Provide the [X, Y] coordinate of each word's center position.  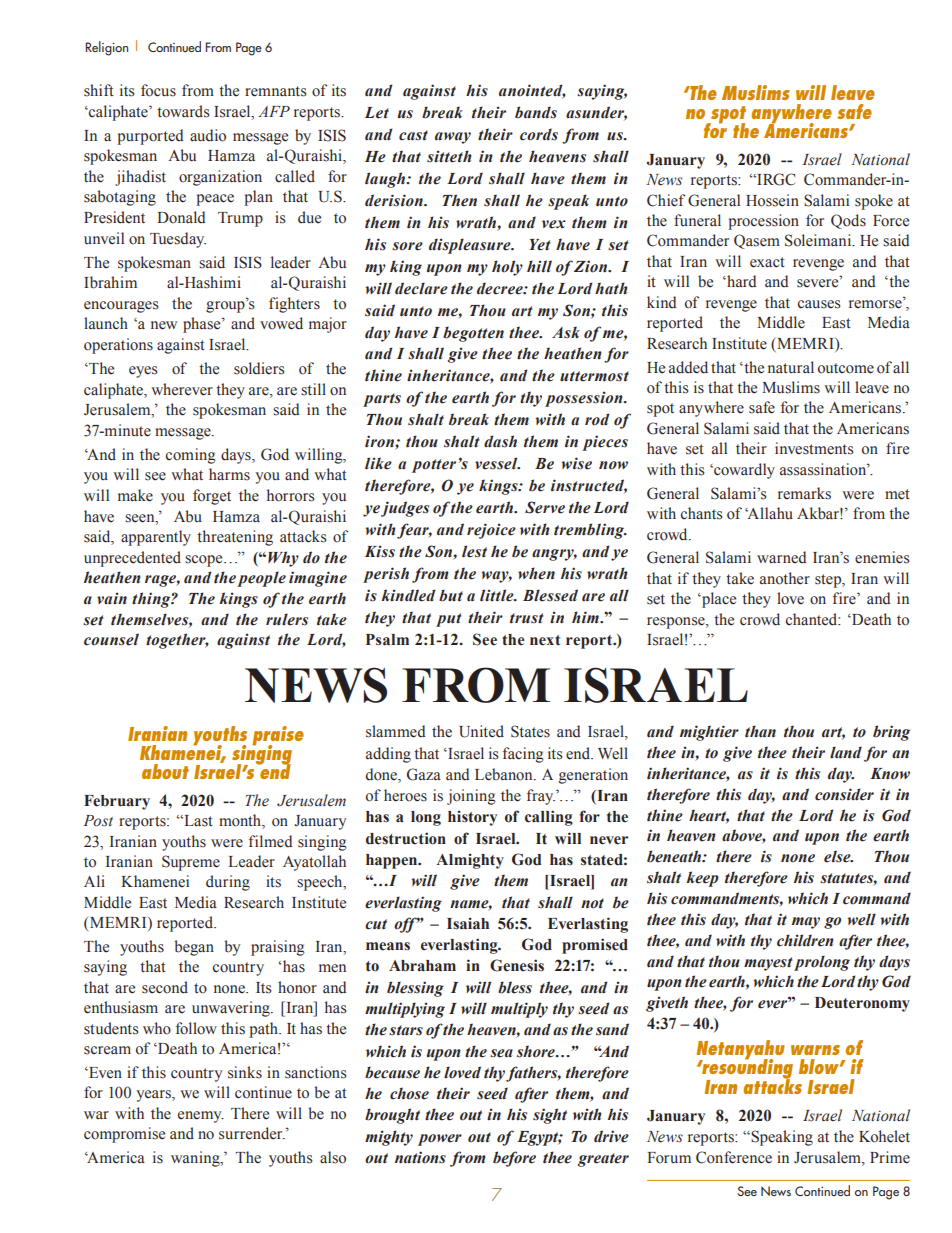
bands [536, 112]
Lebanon [505, 774]
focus [158, 90]
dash [500, 441]
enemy [201, 1117]
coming [191, 456]
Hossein [772, 200]
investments [814, 448]
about [165, 771]
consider [844, 794]
